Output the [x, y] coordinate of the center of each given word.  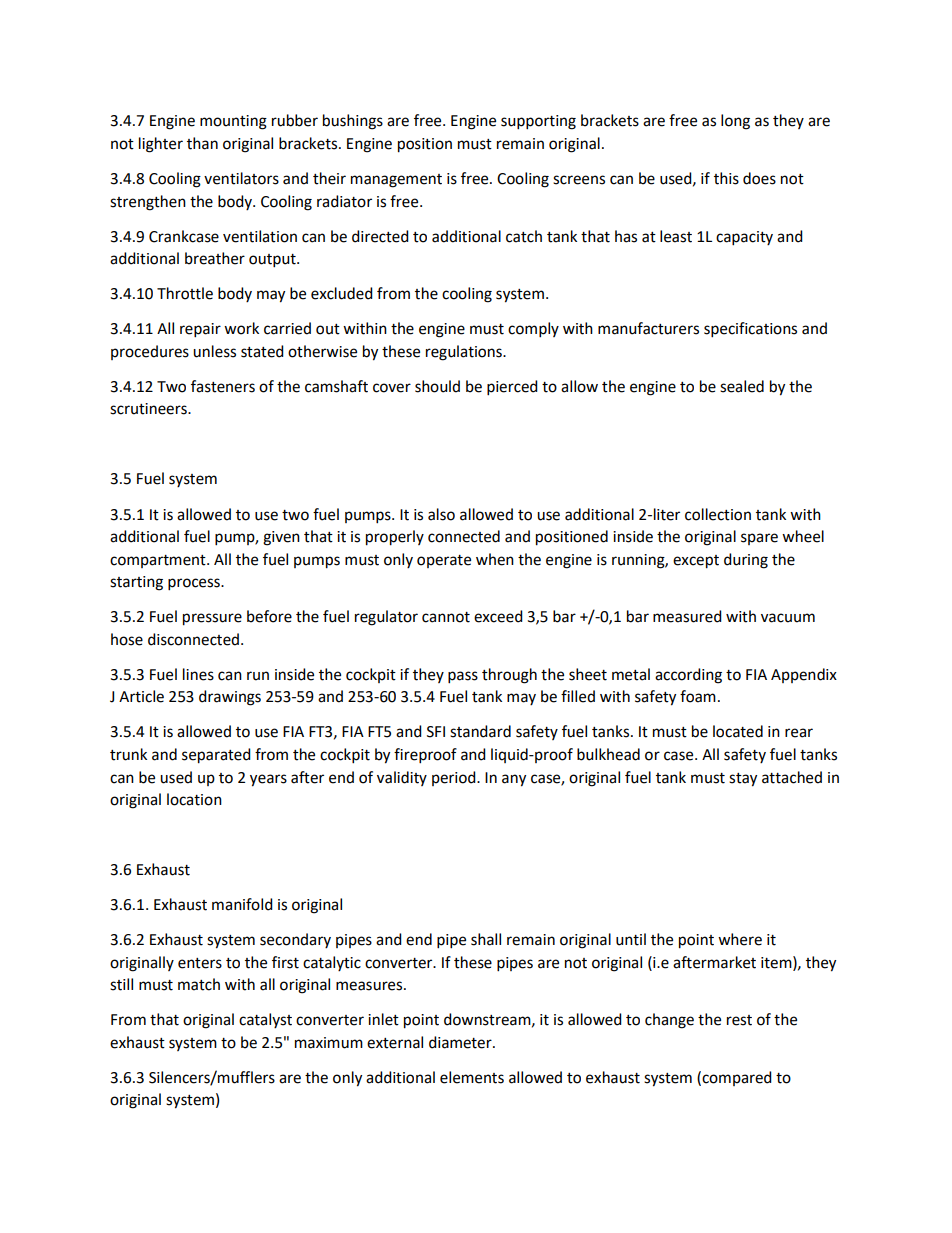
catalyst [265, 1020]
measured [687, 616]
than [202, 143]
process [195, 584]
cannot [446, 617]
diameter [461, 1042]
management [396, 181]
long [735, 122]
